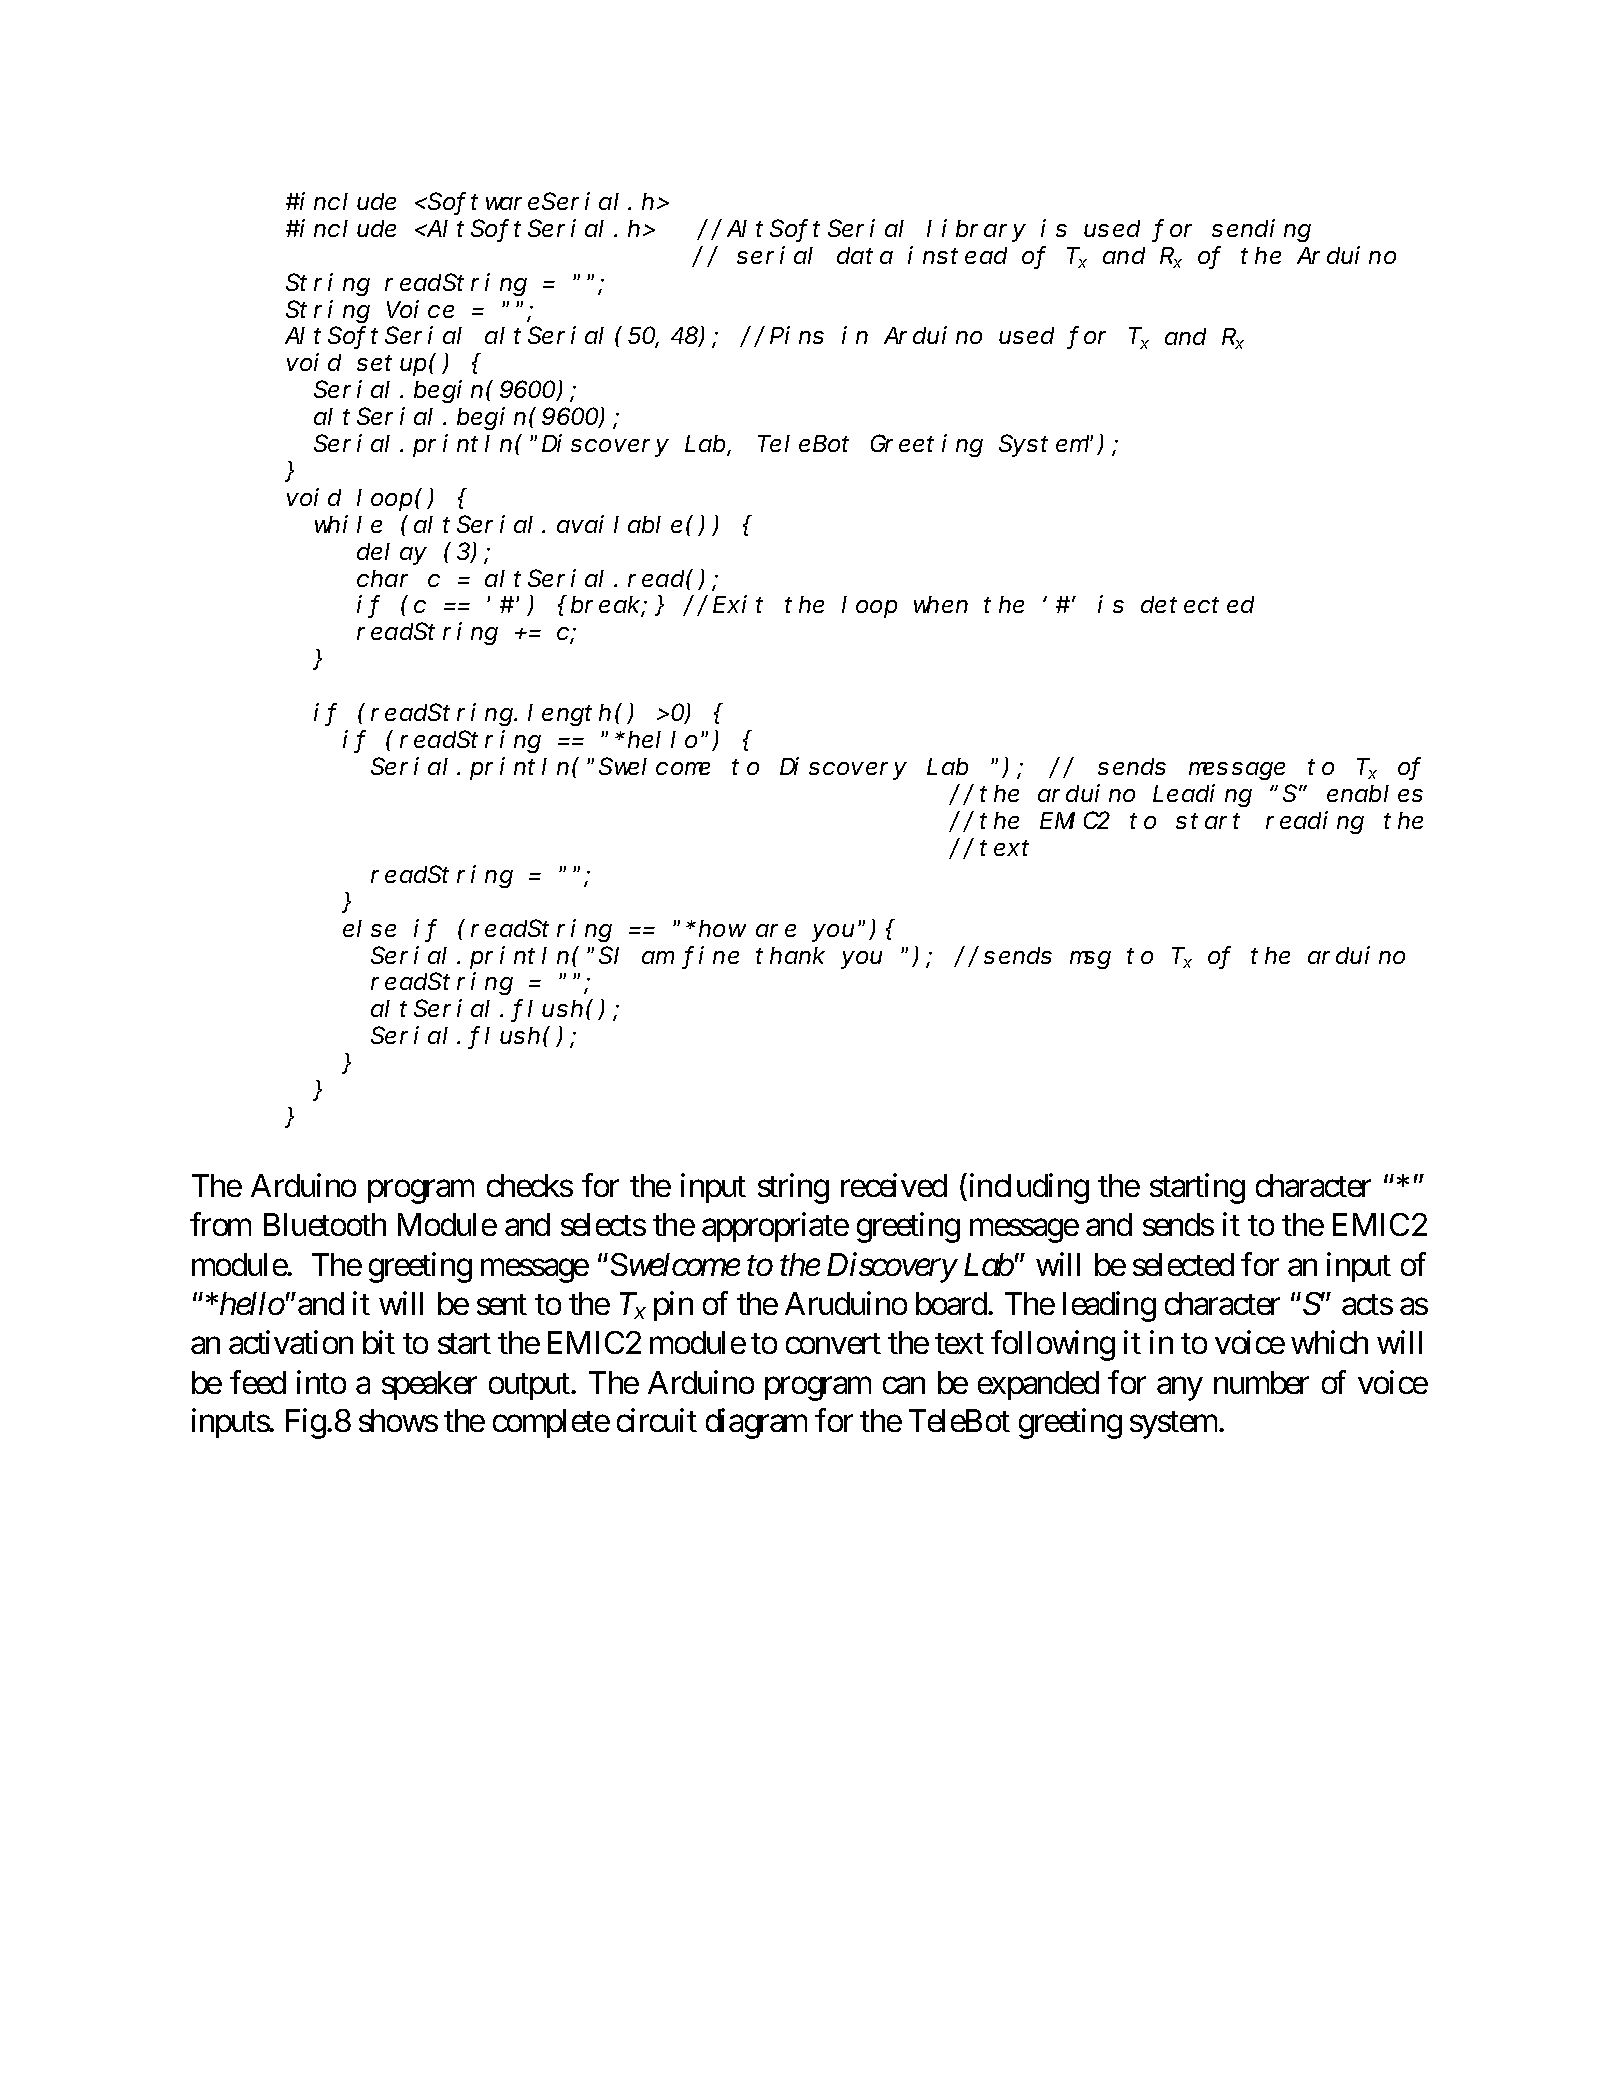 This page has height=2091, width=1616. Describe the element at coordinates (1375, 793) in the page. I see `enables` at that location.
